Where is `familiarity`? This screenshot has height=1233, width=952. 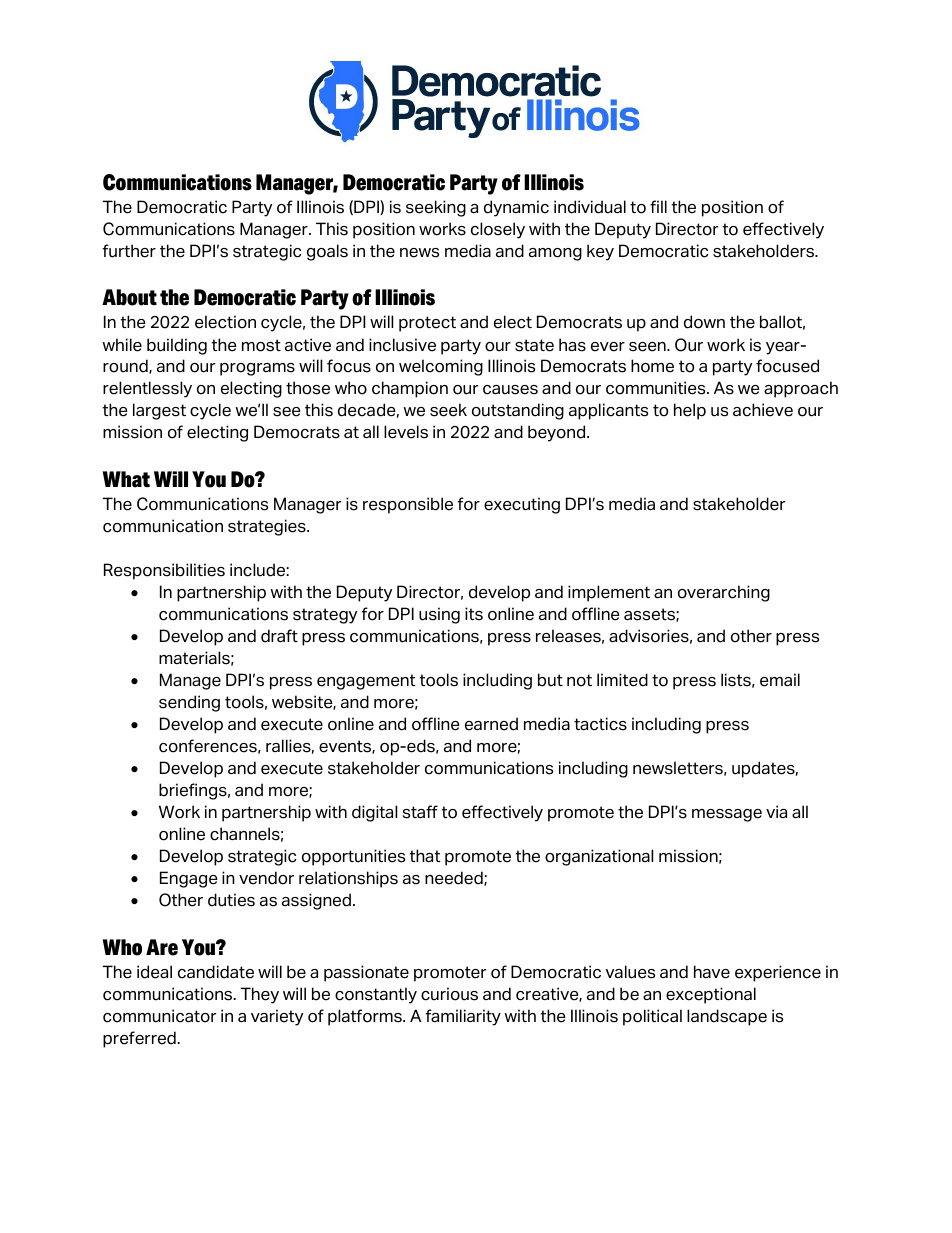
familiarity is located at coordinates (463, 1017).
